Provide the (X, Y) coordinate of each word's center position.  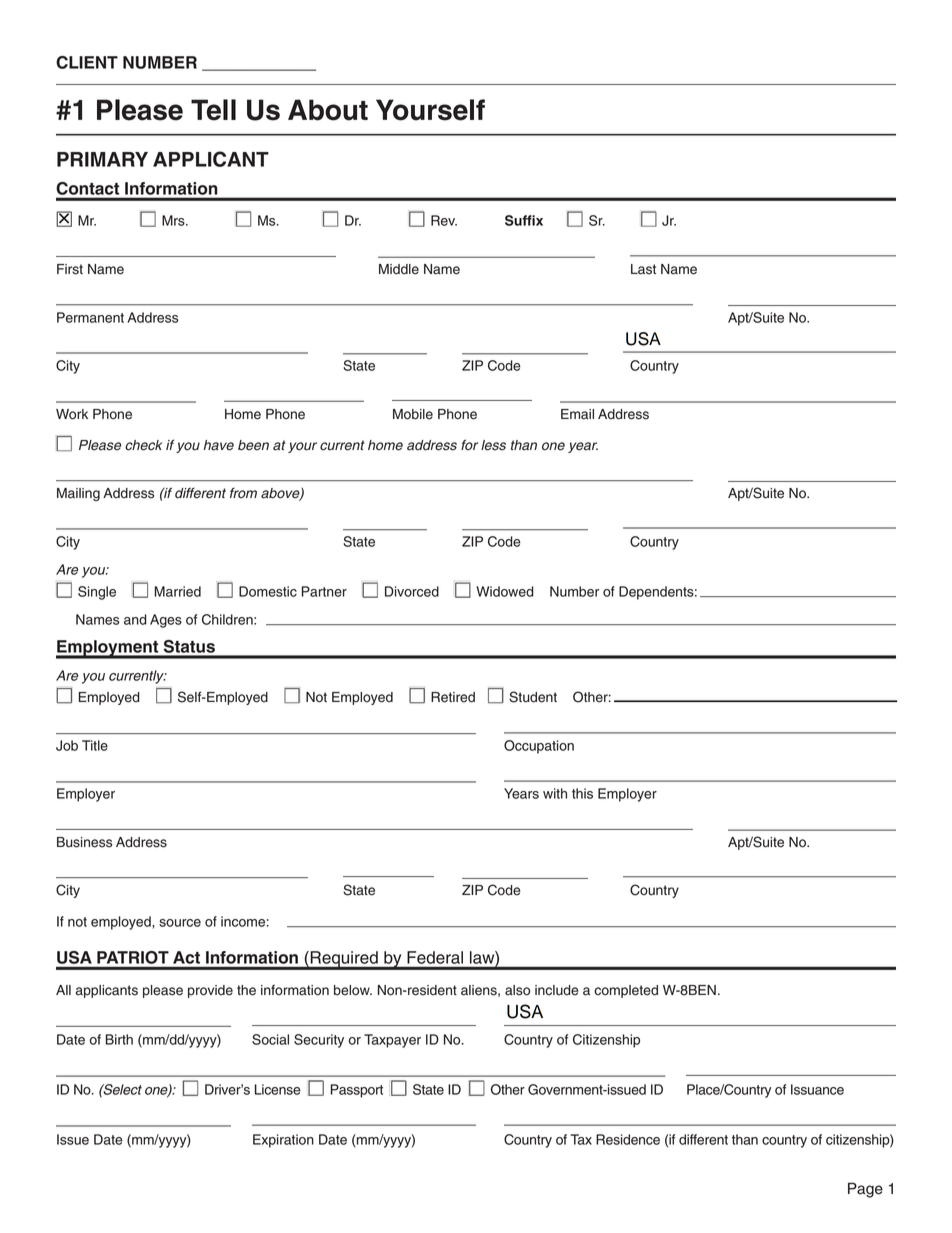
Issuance (817, 1089)
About (328, 110)
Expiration (283, 1141)
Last (643, 269)
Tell (213, 110)
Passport (357, 1091)
